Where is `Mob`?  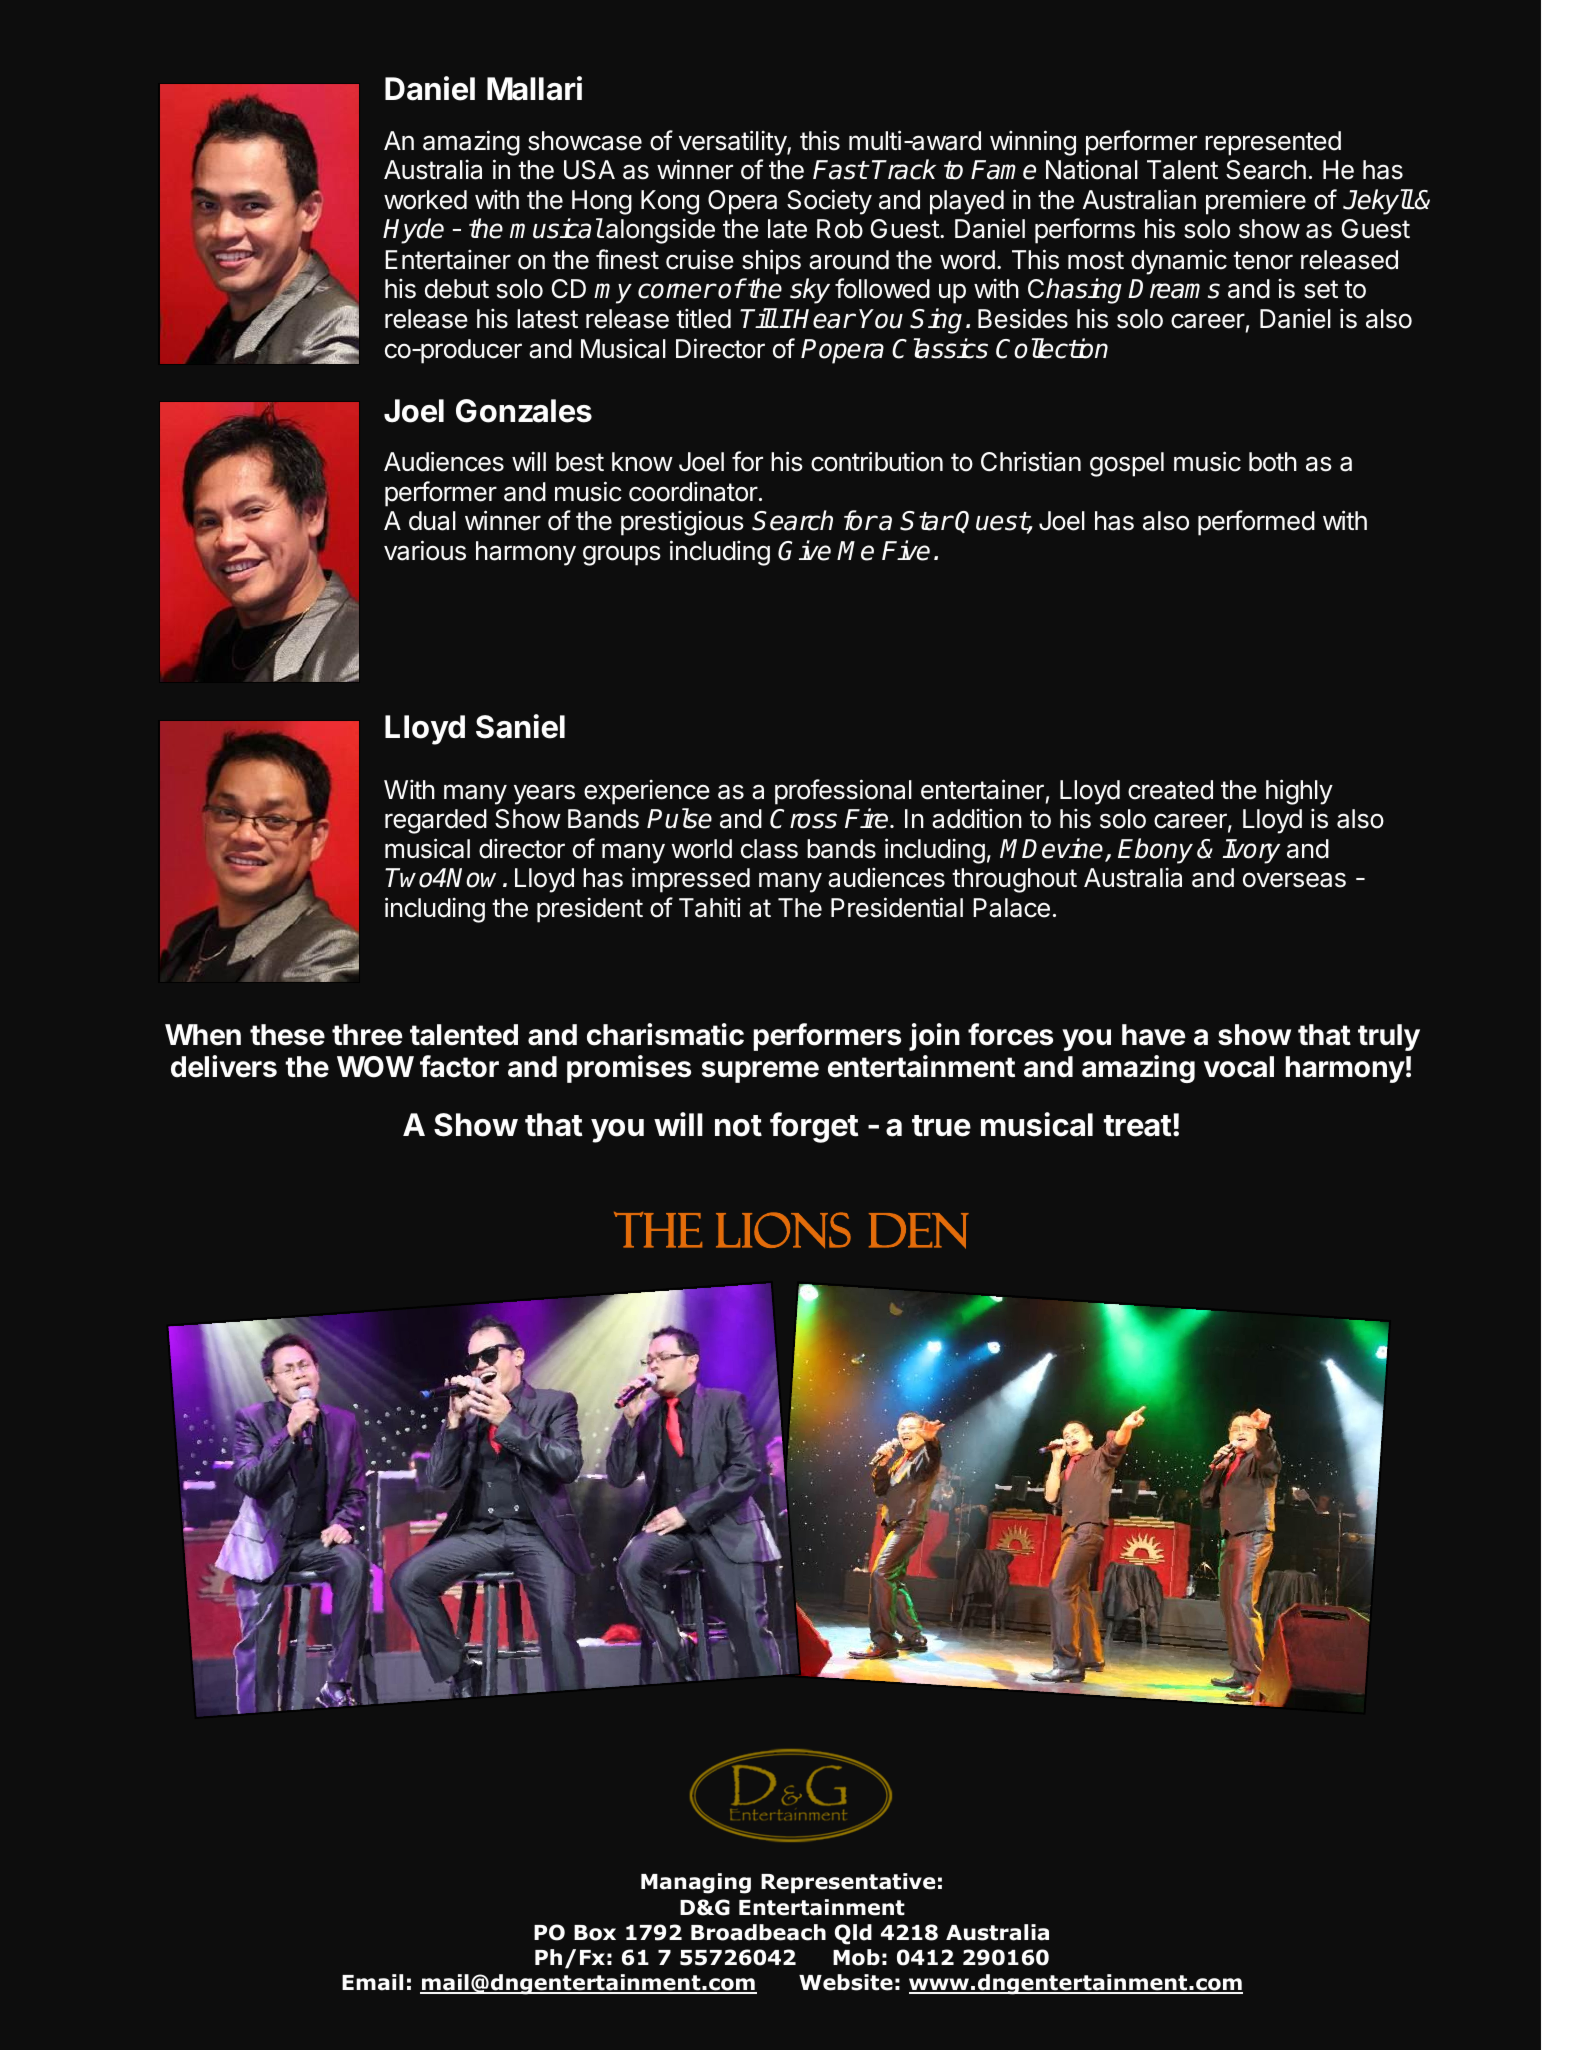 Mob is located at coordinates (856, 1957).
